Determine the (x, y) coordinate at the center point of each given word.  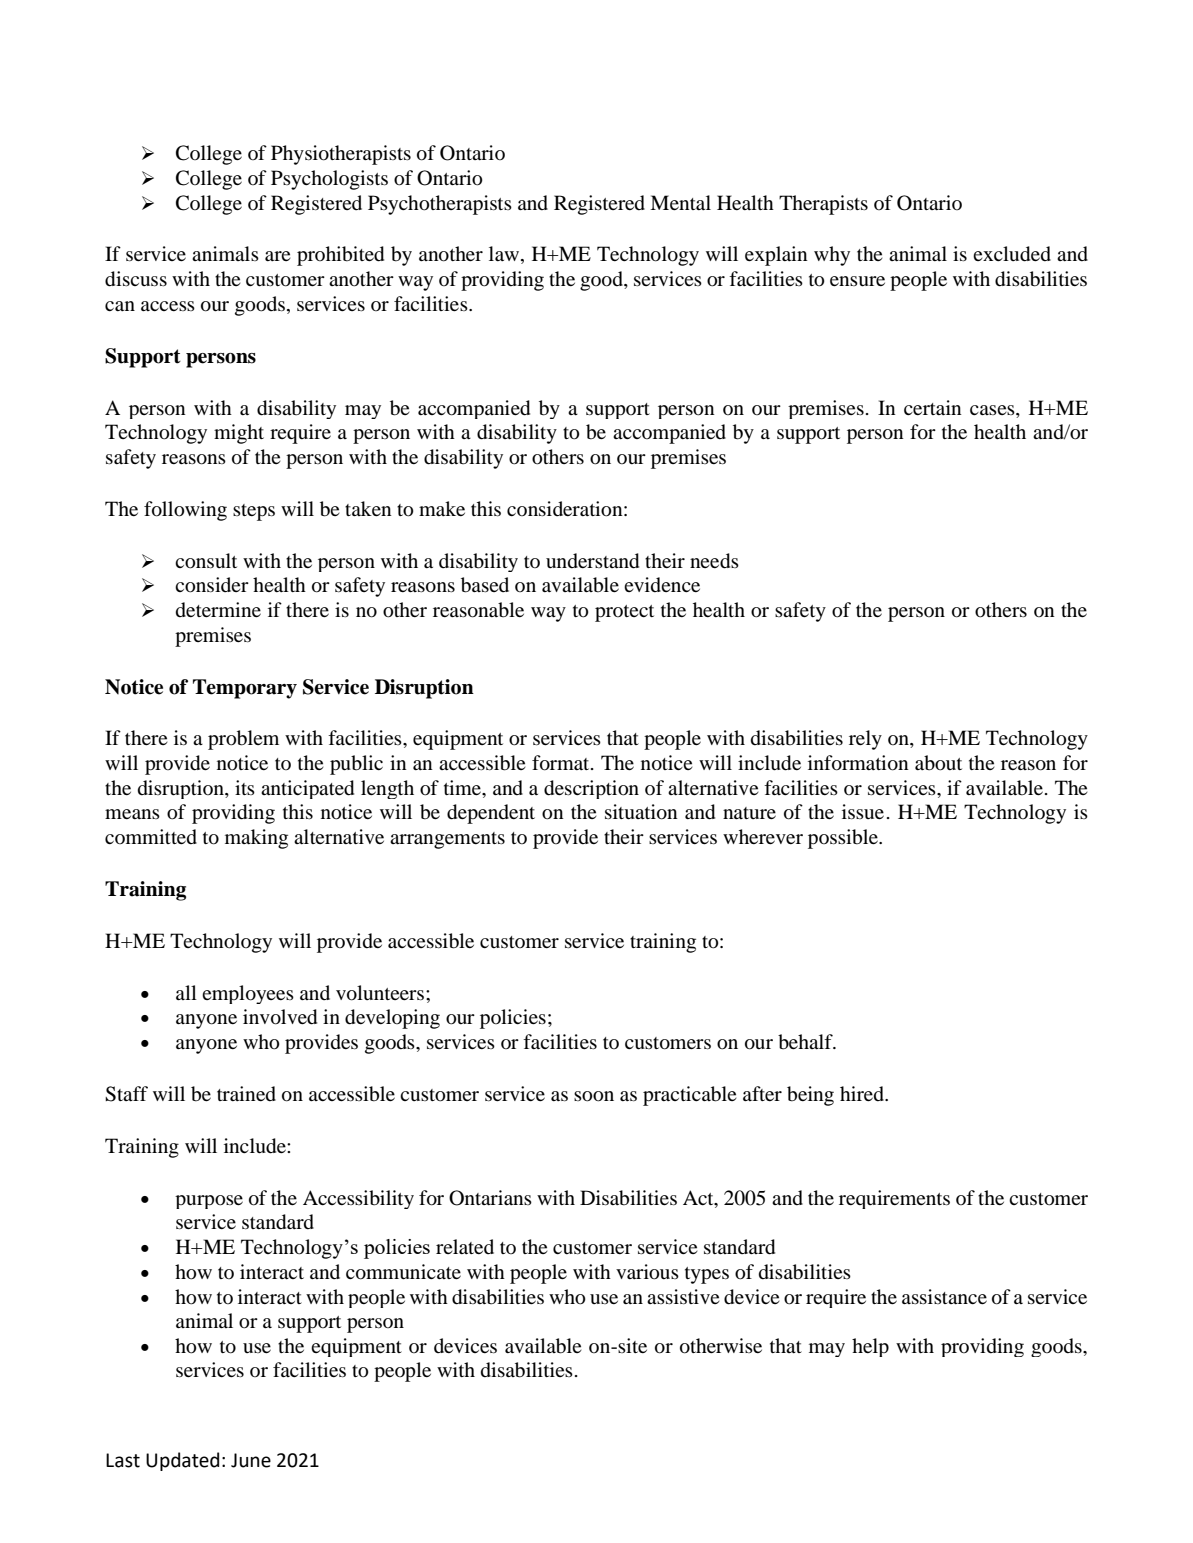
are (278, 256)
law (505, 255)
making (256, 839)
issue (863, 811)
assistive (683, 1296)
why (832, 256)
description (591, 789)
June (251, 1460)
